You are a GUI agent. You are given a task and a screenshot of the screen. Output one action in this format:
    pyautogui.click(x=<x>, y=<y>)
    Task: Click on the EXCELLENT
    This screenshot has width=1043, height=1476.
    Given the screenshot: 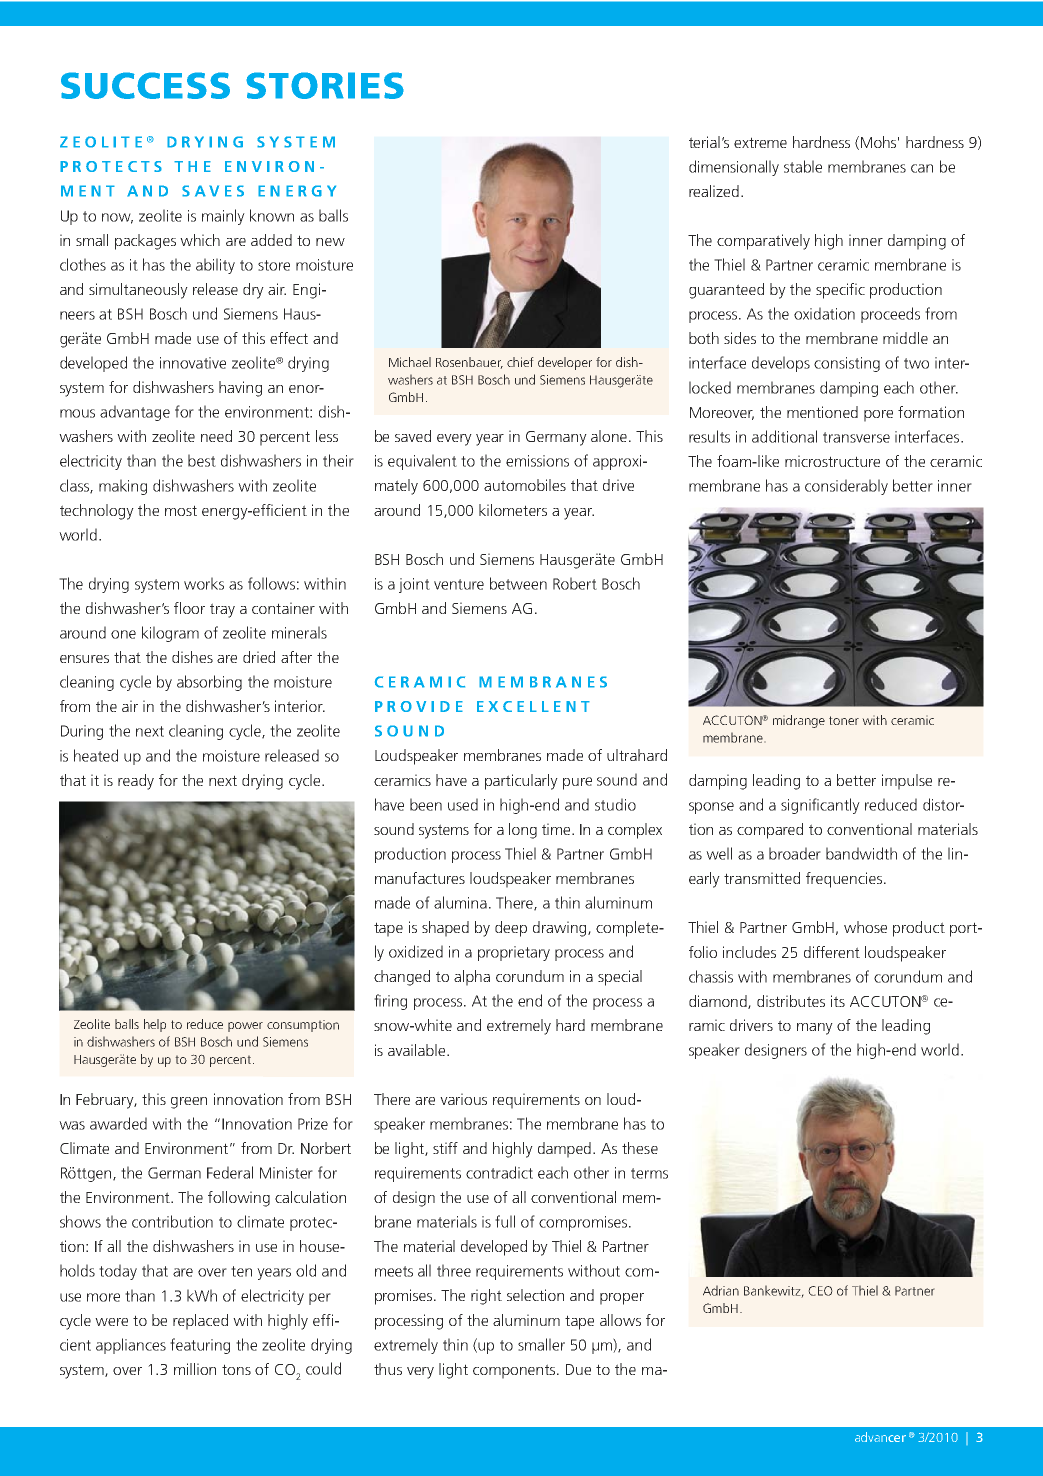 What is the action you would take?
    pyautogui.click(x=533, y=706)
